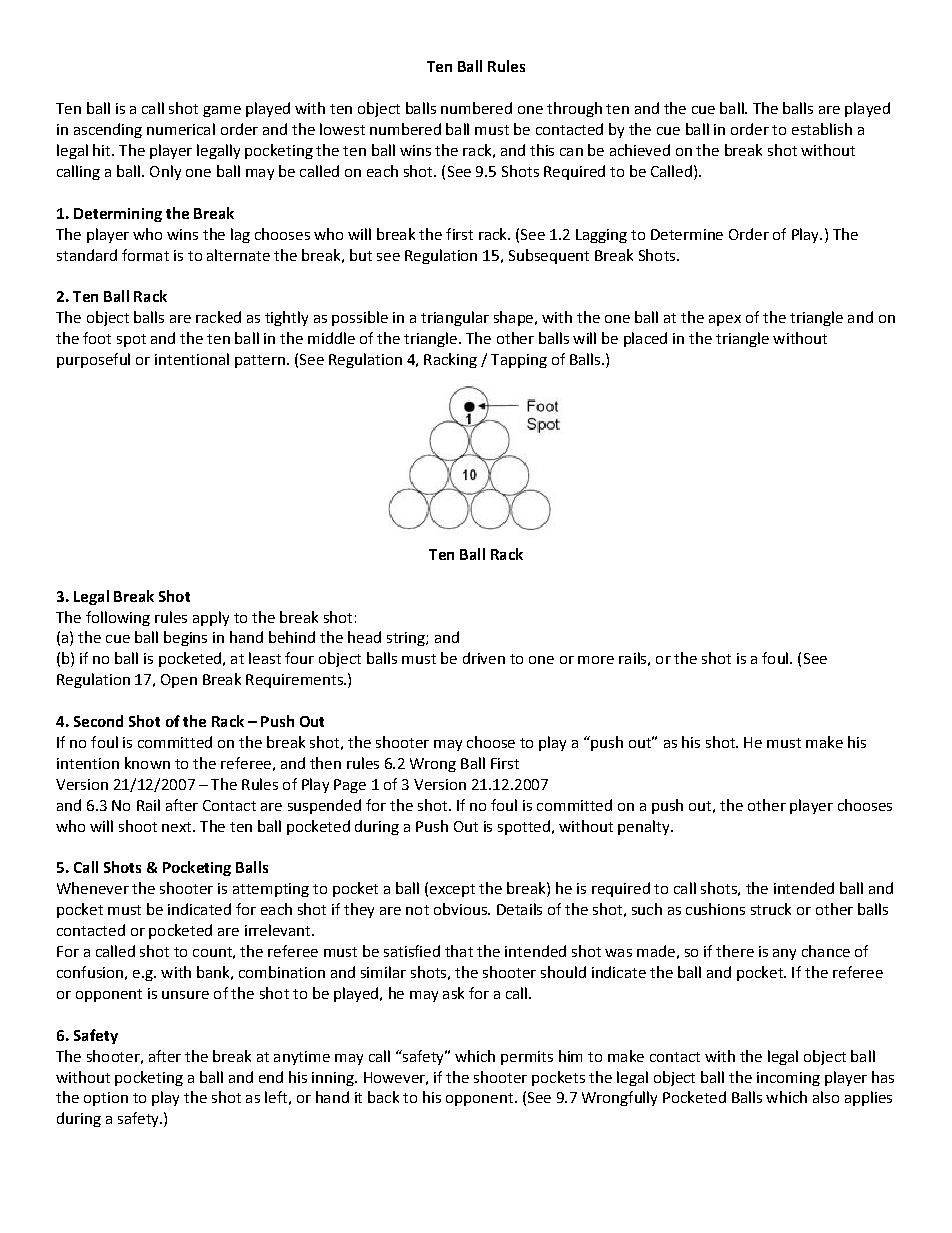 The height and width of the image is (1233, 952). Describe the element at coordinates (725, 320) in the image. I see `apex` at that location.
